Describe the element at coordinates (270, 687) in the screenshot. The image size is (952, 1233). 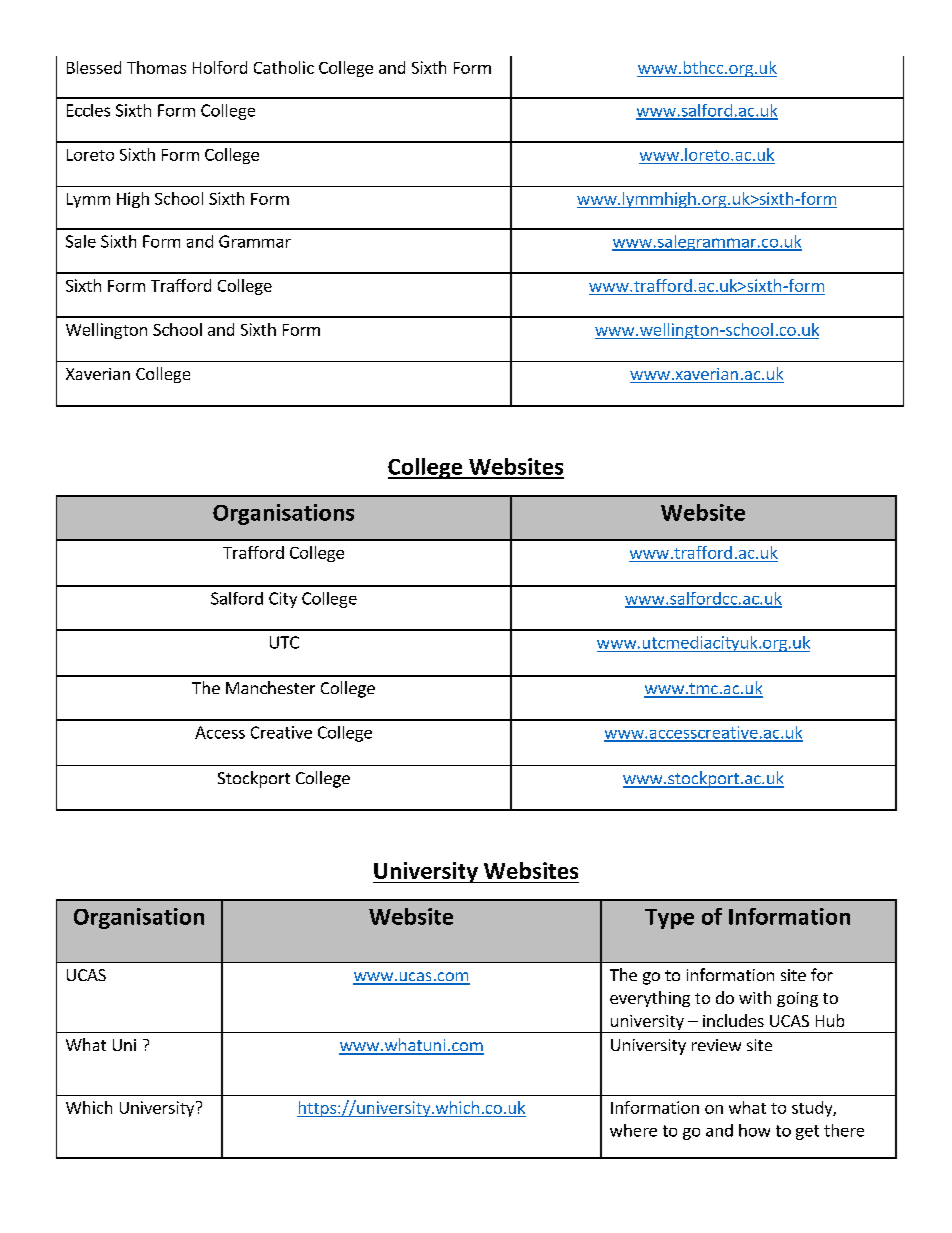
I see `Manchester` at that location.
